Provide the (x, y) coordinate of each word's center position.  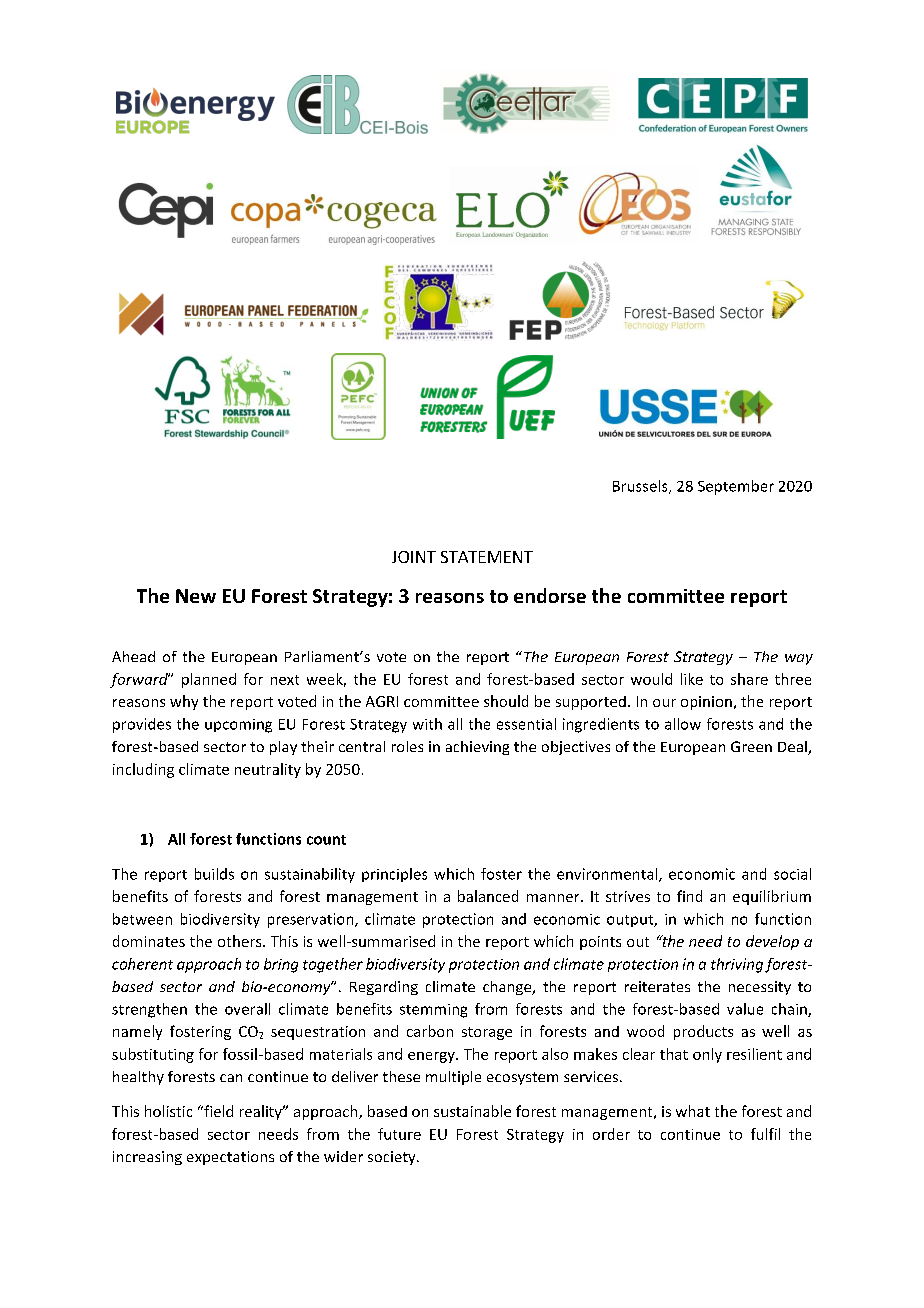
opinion (706, 703)
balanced (488, 896)
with (427, 724)
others (241, 941)
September (736, 487)
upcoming (238, 726)
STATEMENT (487, 557)
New (196, 596)
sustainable (472, 1111)
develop (772, 942)
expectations (230, 1158)
